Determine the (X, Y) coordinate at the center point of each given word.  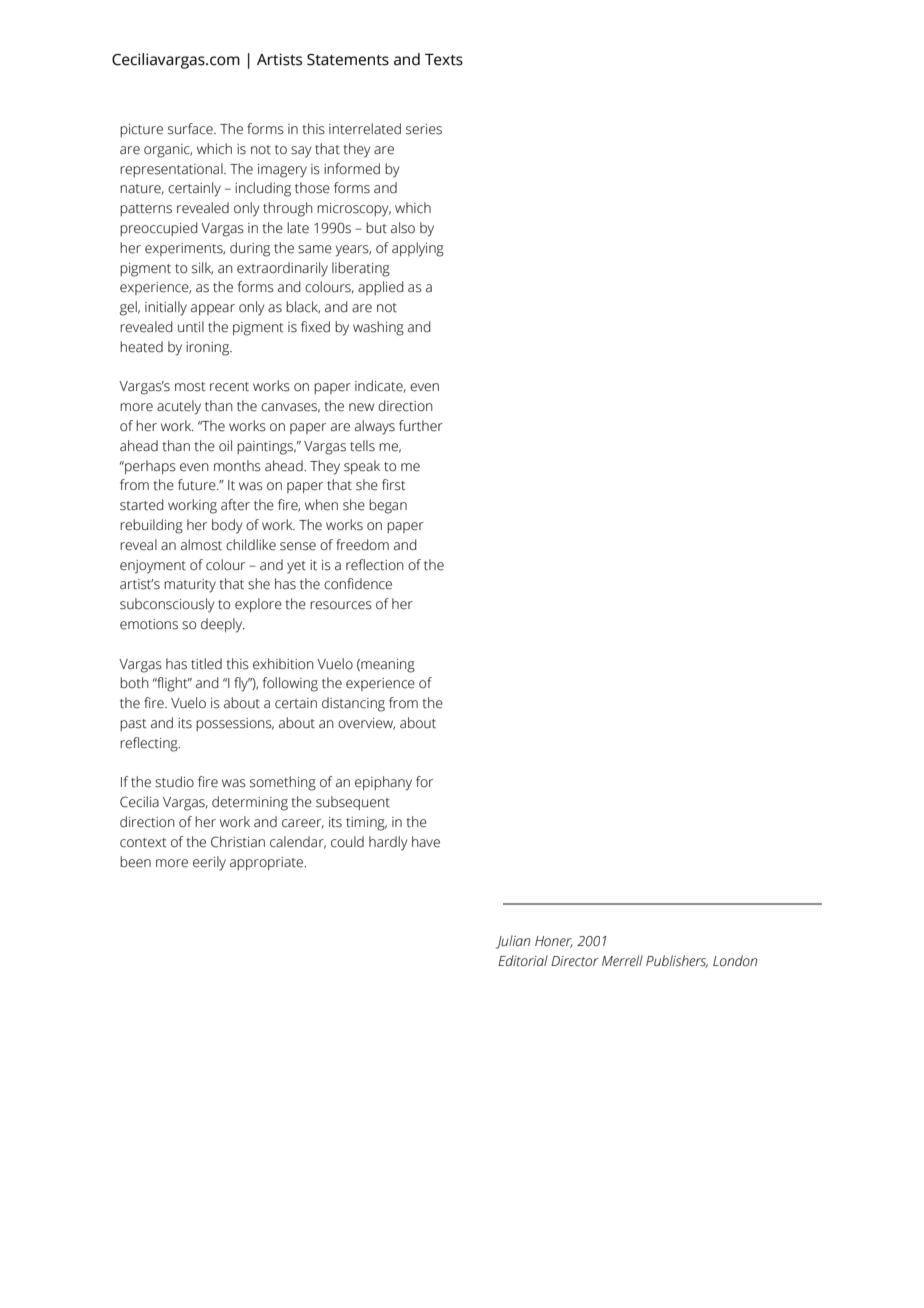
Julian (513, 942)
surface (191, 129)
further (421, 426)
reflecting (150, 744)
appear (213, 309)
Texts (444, 60)
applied (380, 288)
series (424, 129)
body (227, 526)
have (426, 842)
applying (418, 249)
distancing (353, 704)
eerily (209, 863)
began (388, 506)
